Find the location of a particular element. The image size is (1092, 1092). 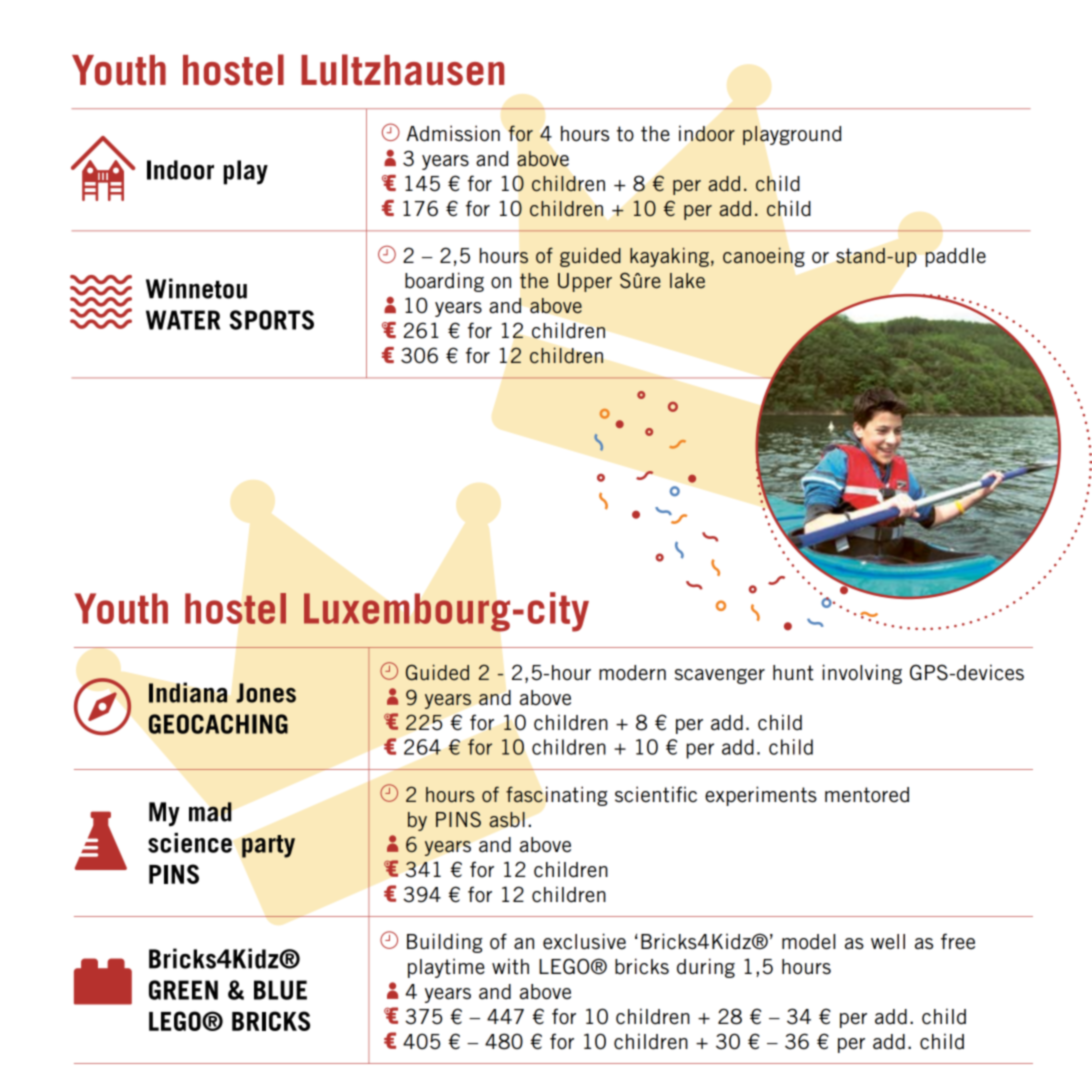

Admission is located at coordinates (453, 133).
